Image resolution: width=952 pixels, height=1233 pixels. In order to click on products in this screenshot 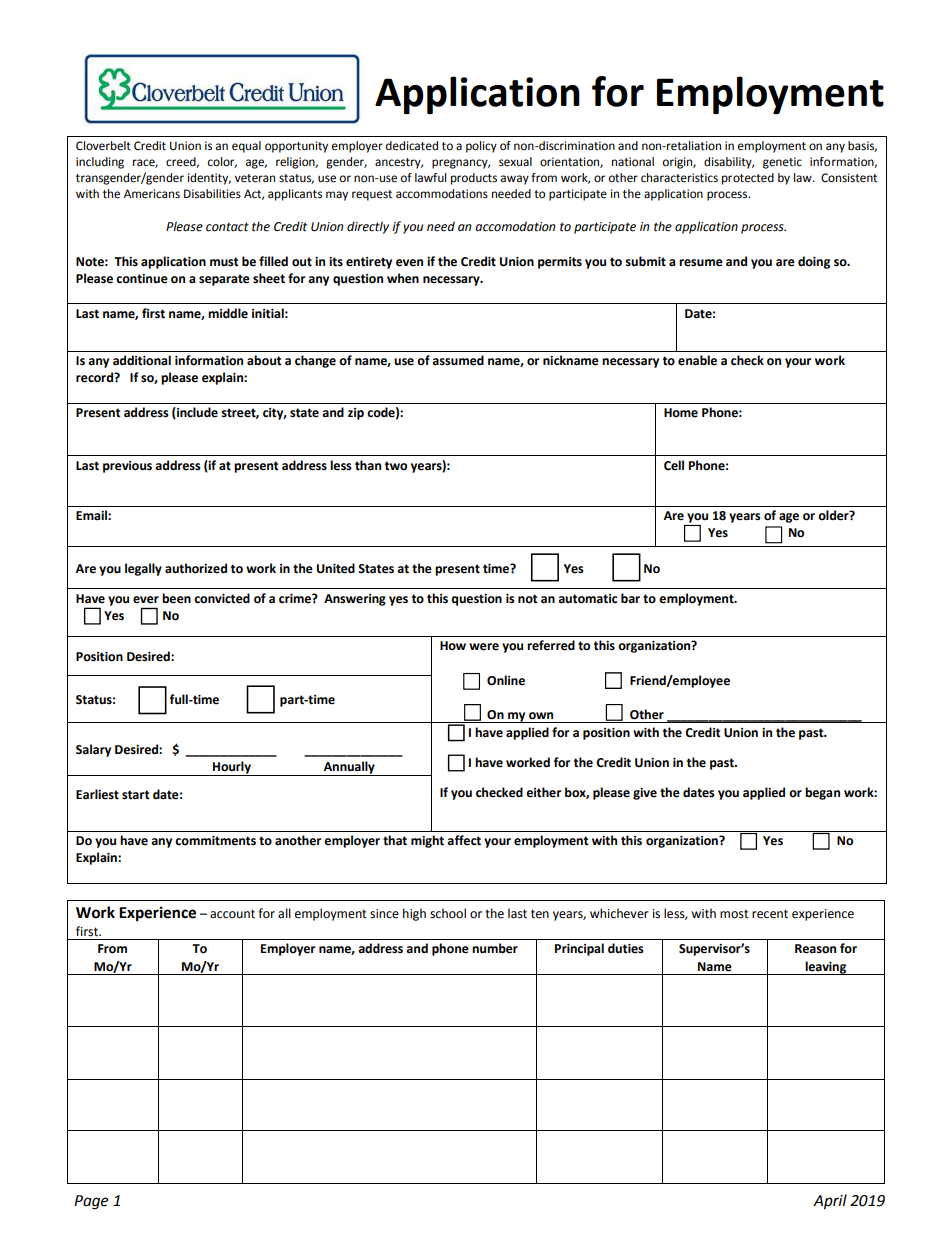, I will do `click(474, 179)`.
